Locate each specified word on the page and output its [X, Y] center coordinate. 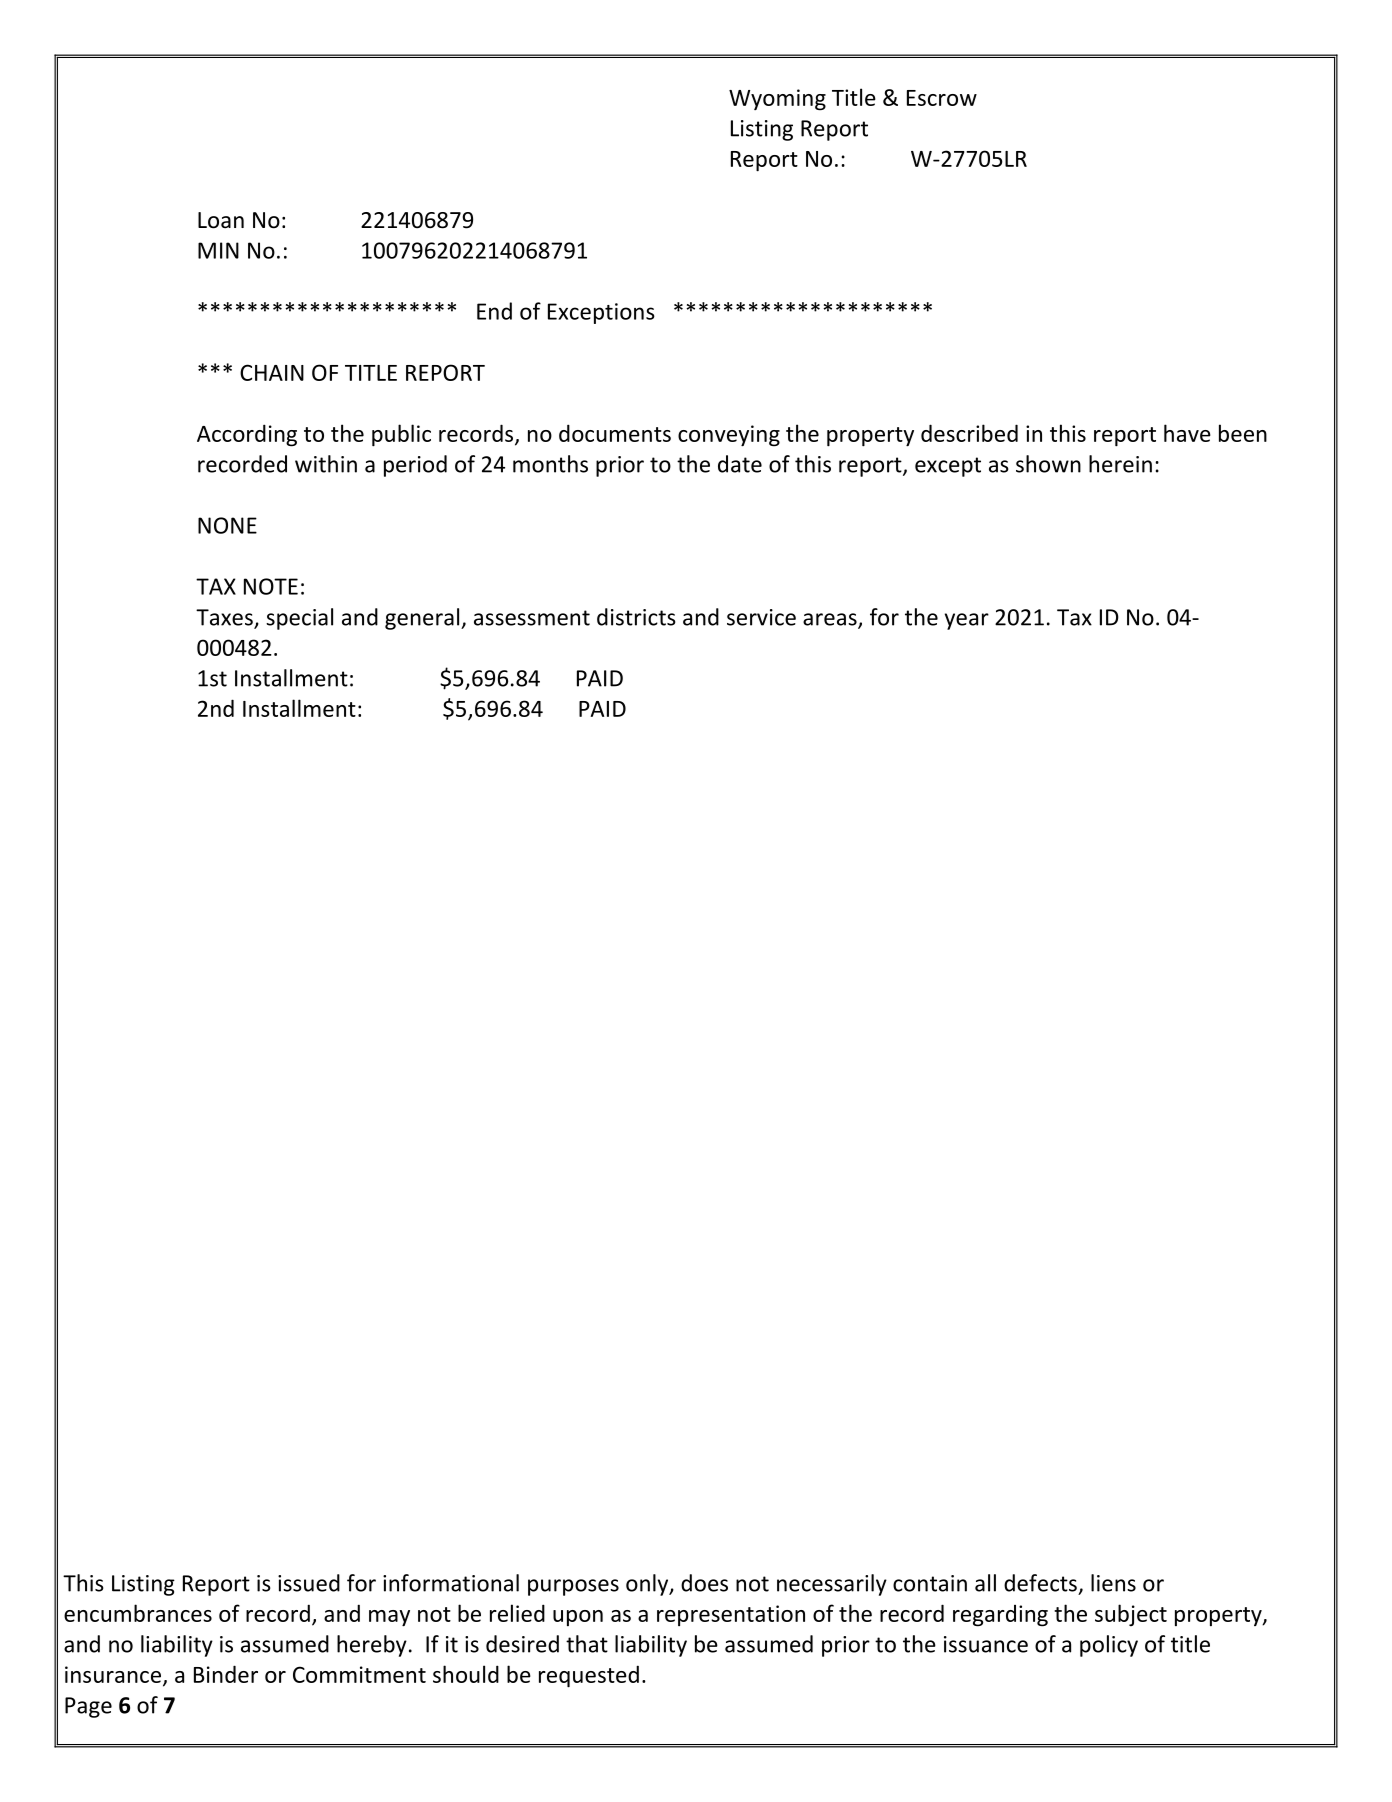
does [704, 1583]
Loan [221, 220]
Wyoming [777, 100]
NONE [227, 525]
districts [636, 617]
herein [1120, 464]
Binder [226, 1674]
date [740, 464]
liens [1113, 1583]
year [967, 621]
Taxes [225, 618]
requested [589, 1676]
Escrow [942, 98]
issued [309, 1583]
